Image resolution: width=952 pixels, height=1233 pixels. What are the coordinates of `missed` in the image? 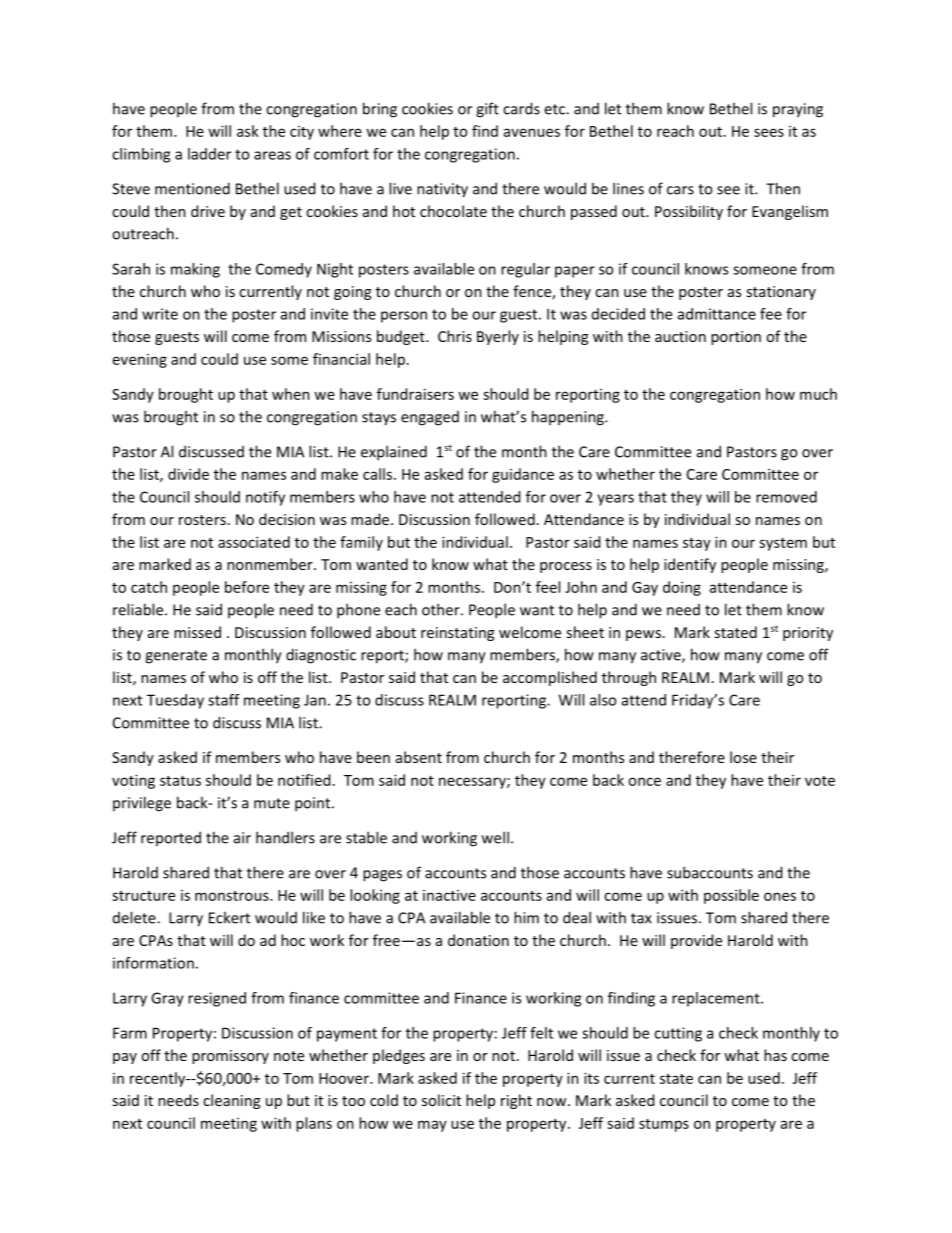 It's located at (197, 632).
